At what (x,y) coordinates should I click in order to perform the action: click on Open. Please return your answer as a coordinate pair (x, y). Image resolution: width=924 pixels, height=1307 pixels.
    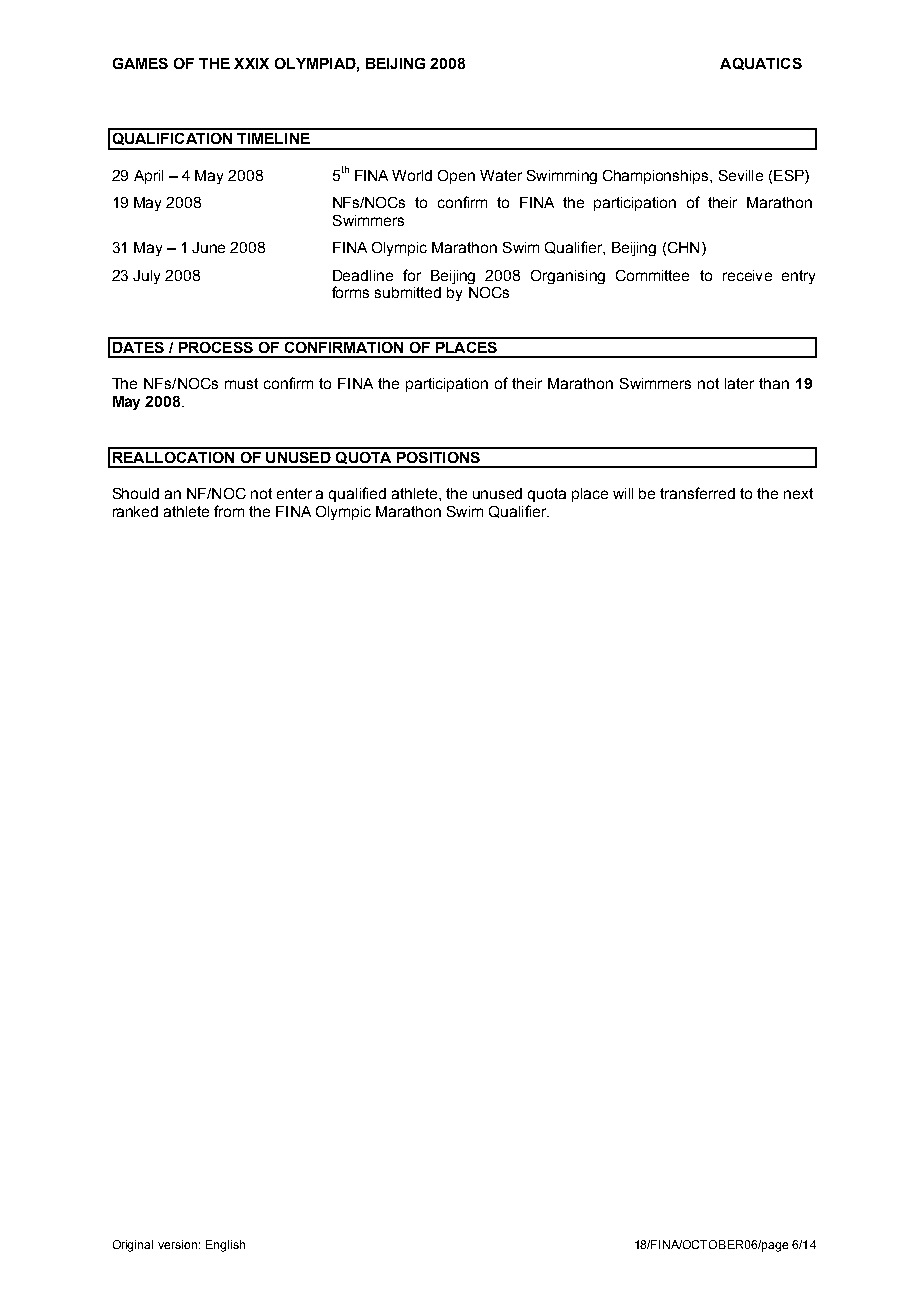
    Looking at the image, I should click on (456, 177).
